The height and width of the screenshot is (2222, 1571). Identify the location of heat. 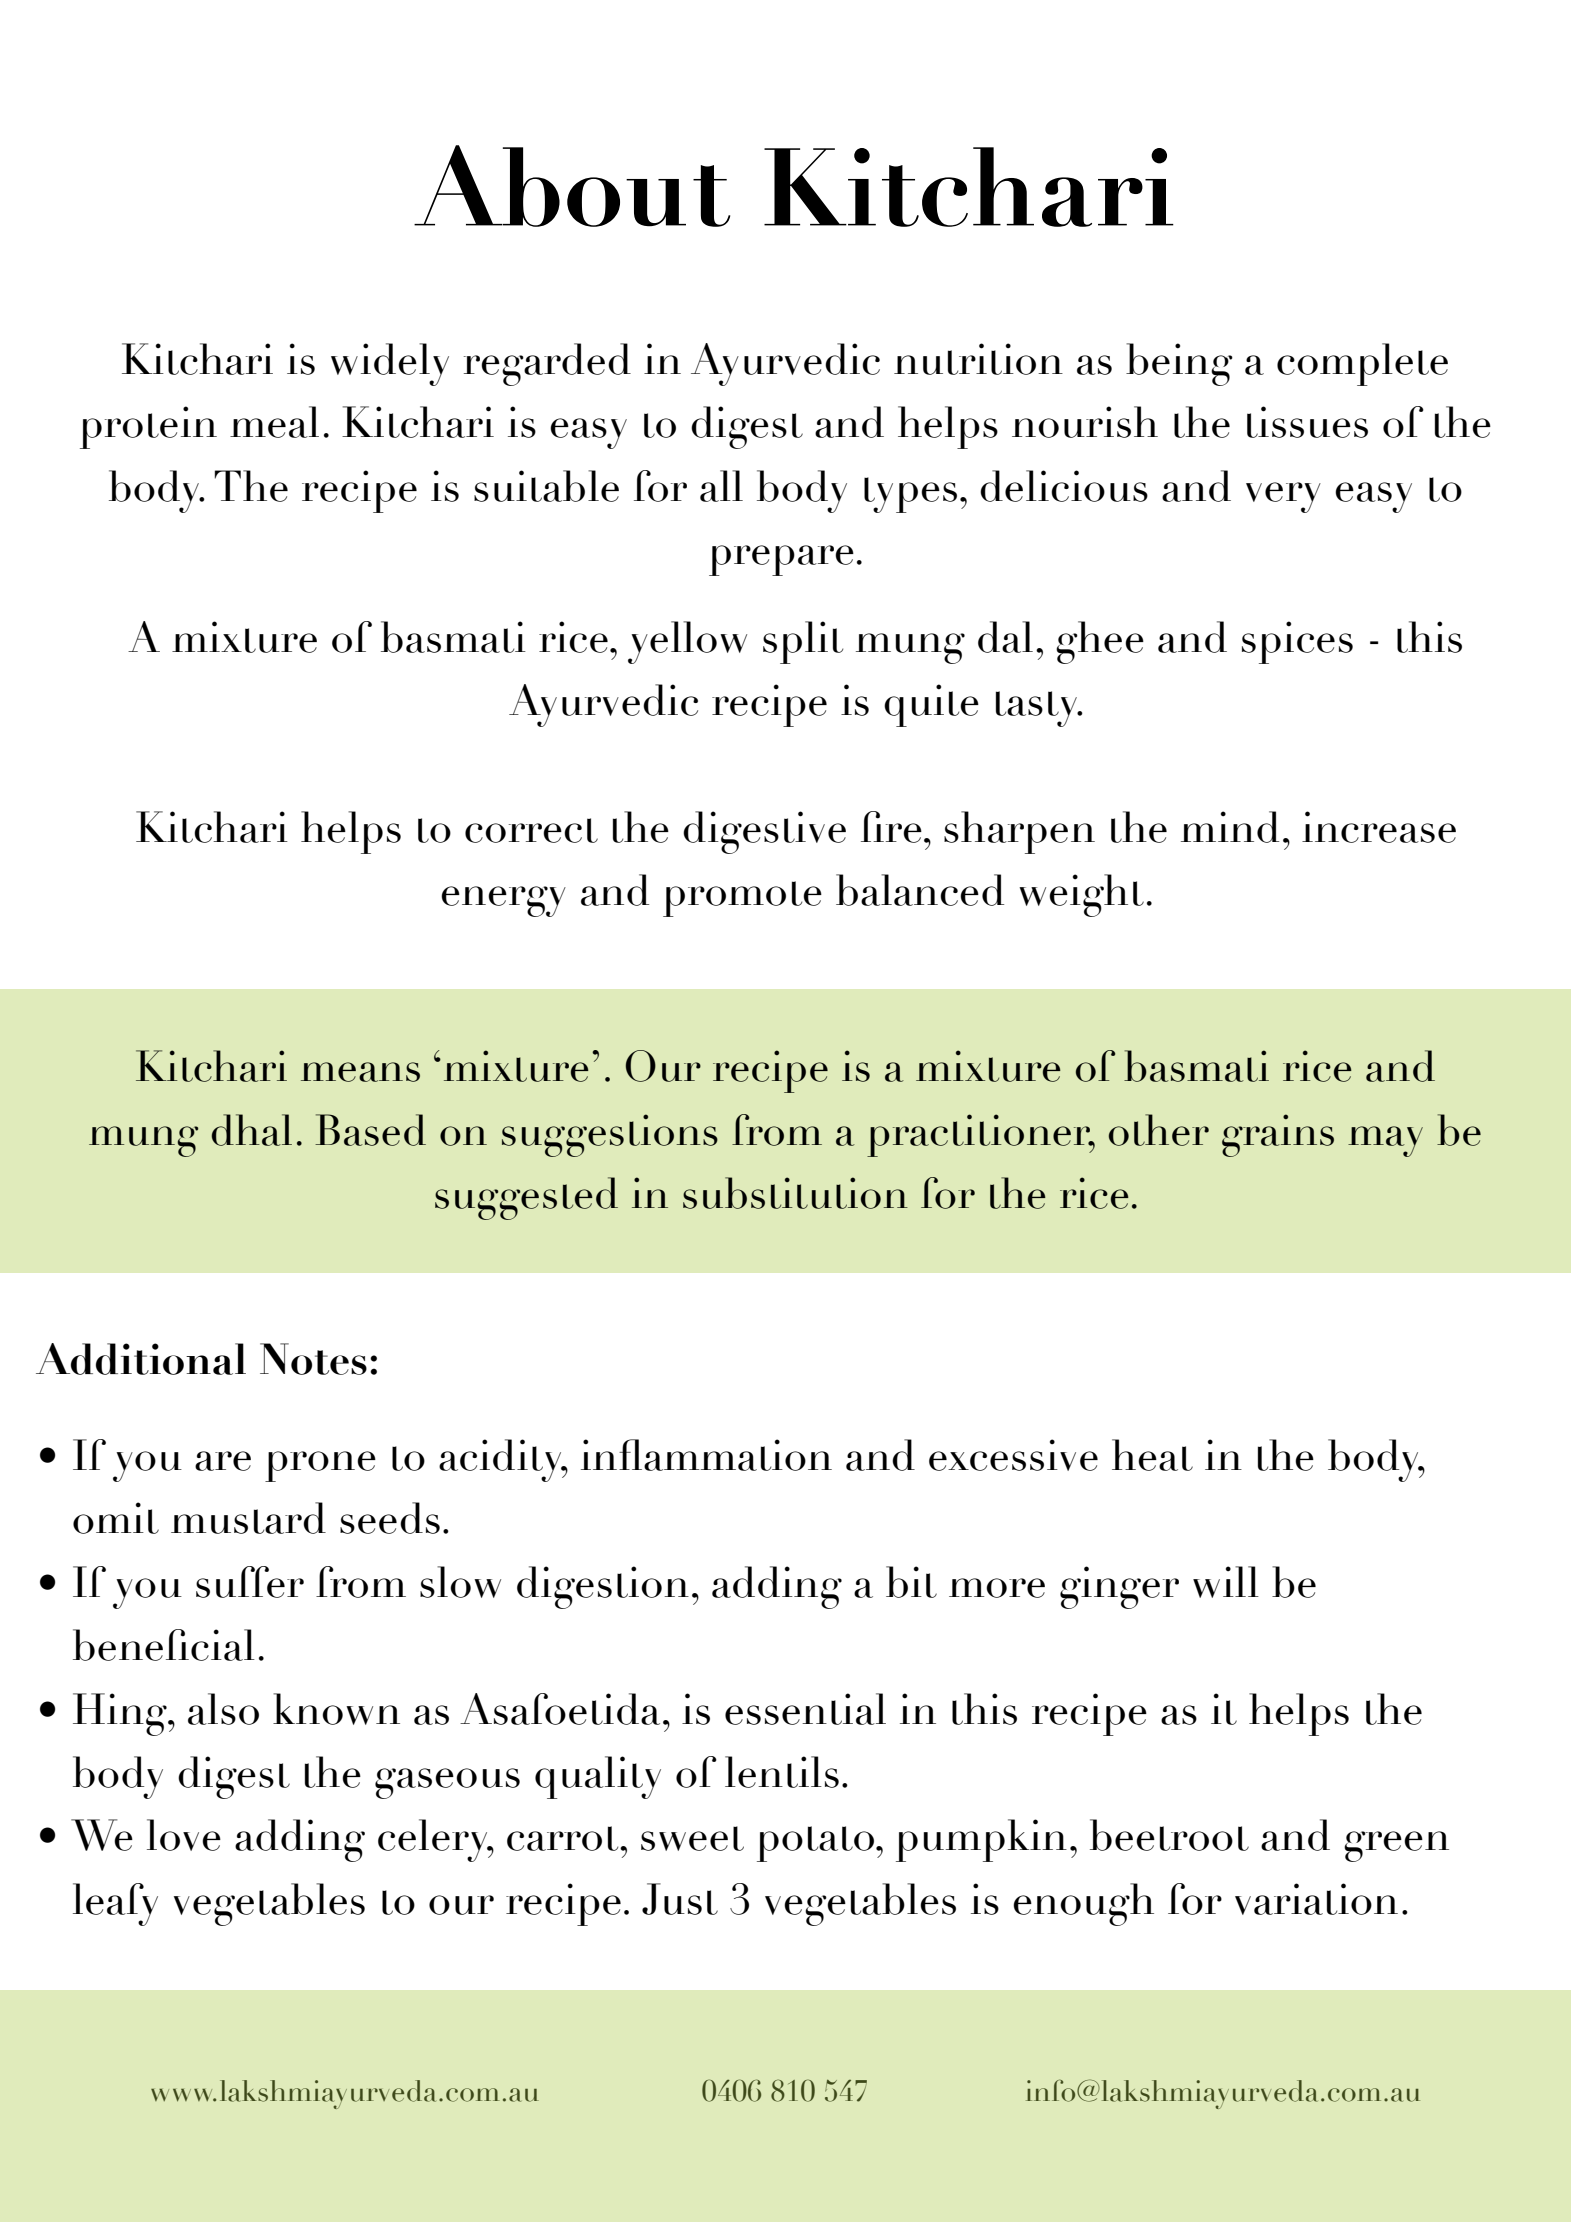
(1152, 1455).
